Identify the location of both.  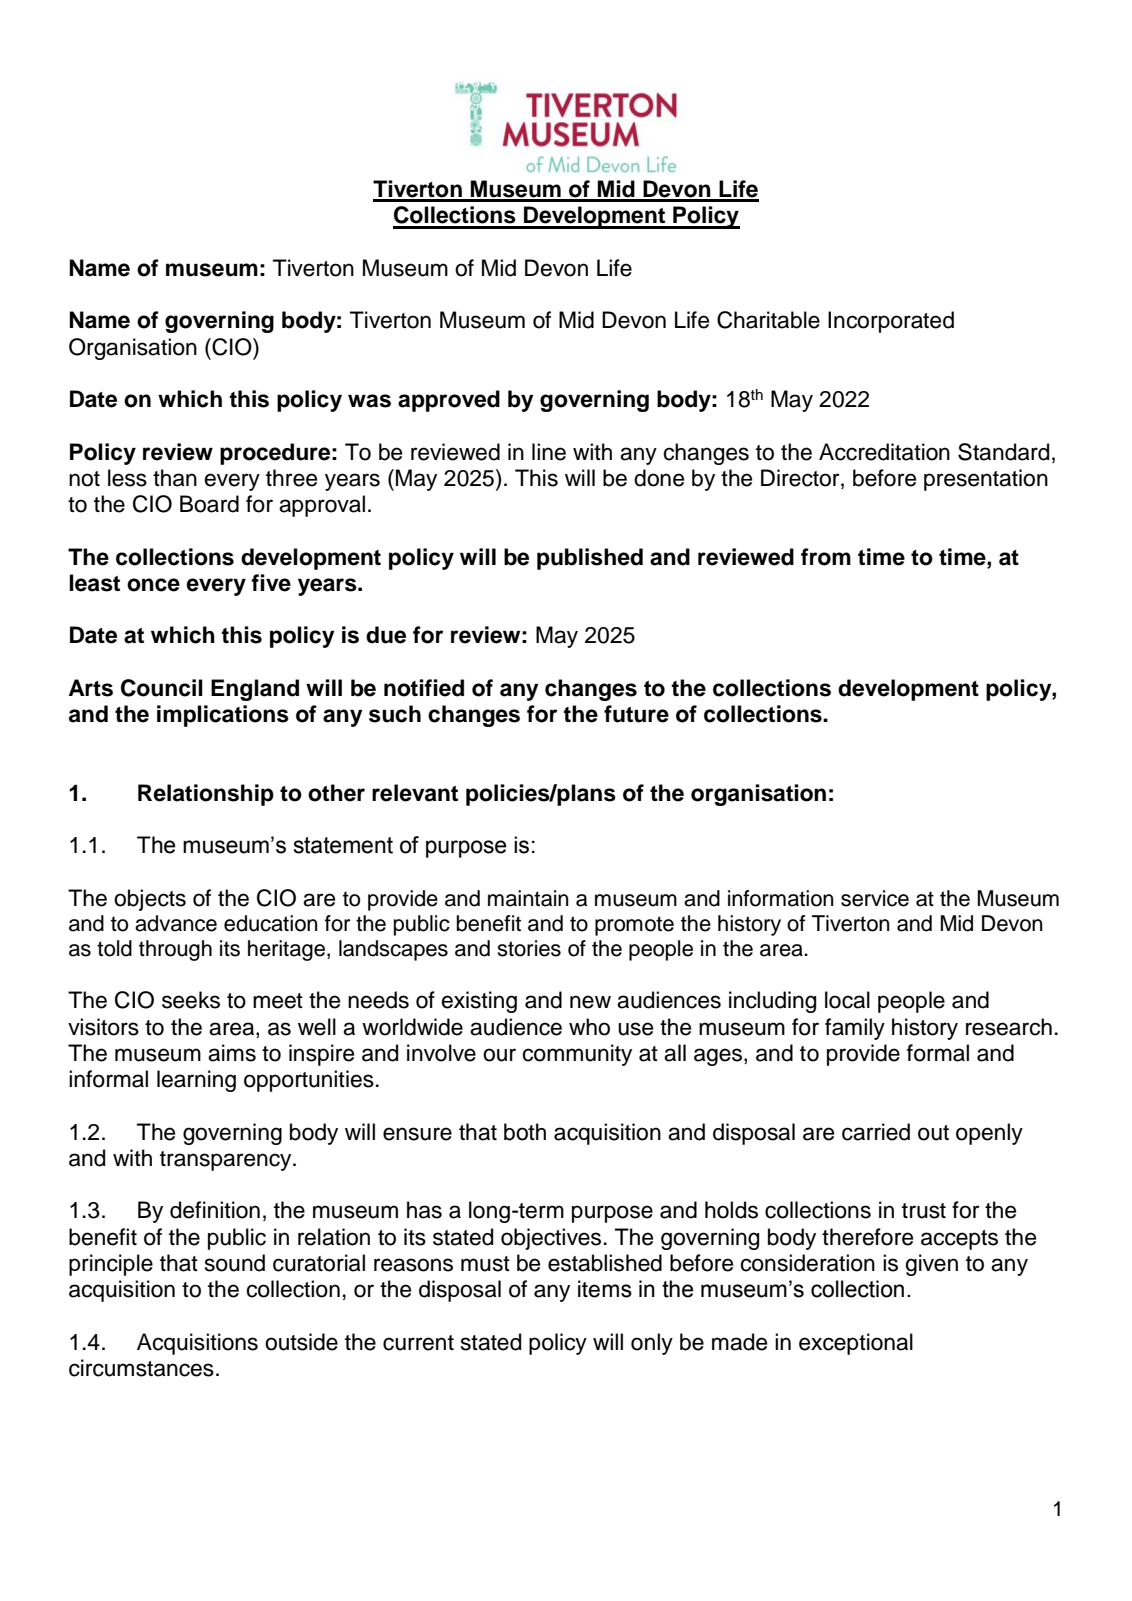
(525, 1132).
